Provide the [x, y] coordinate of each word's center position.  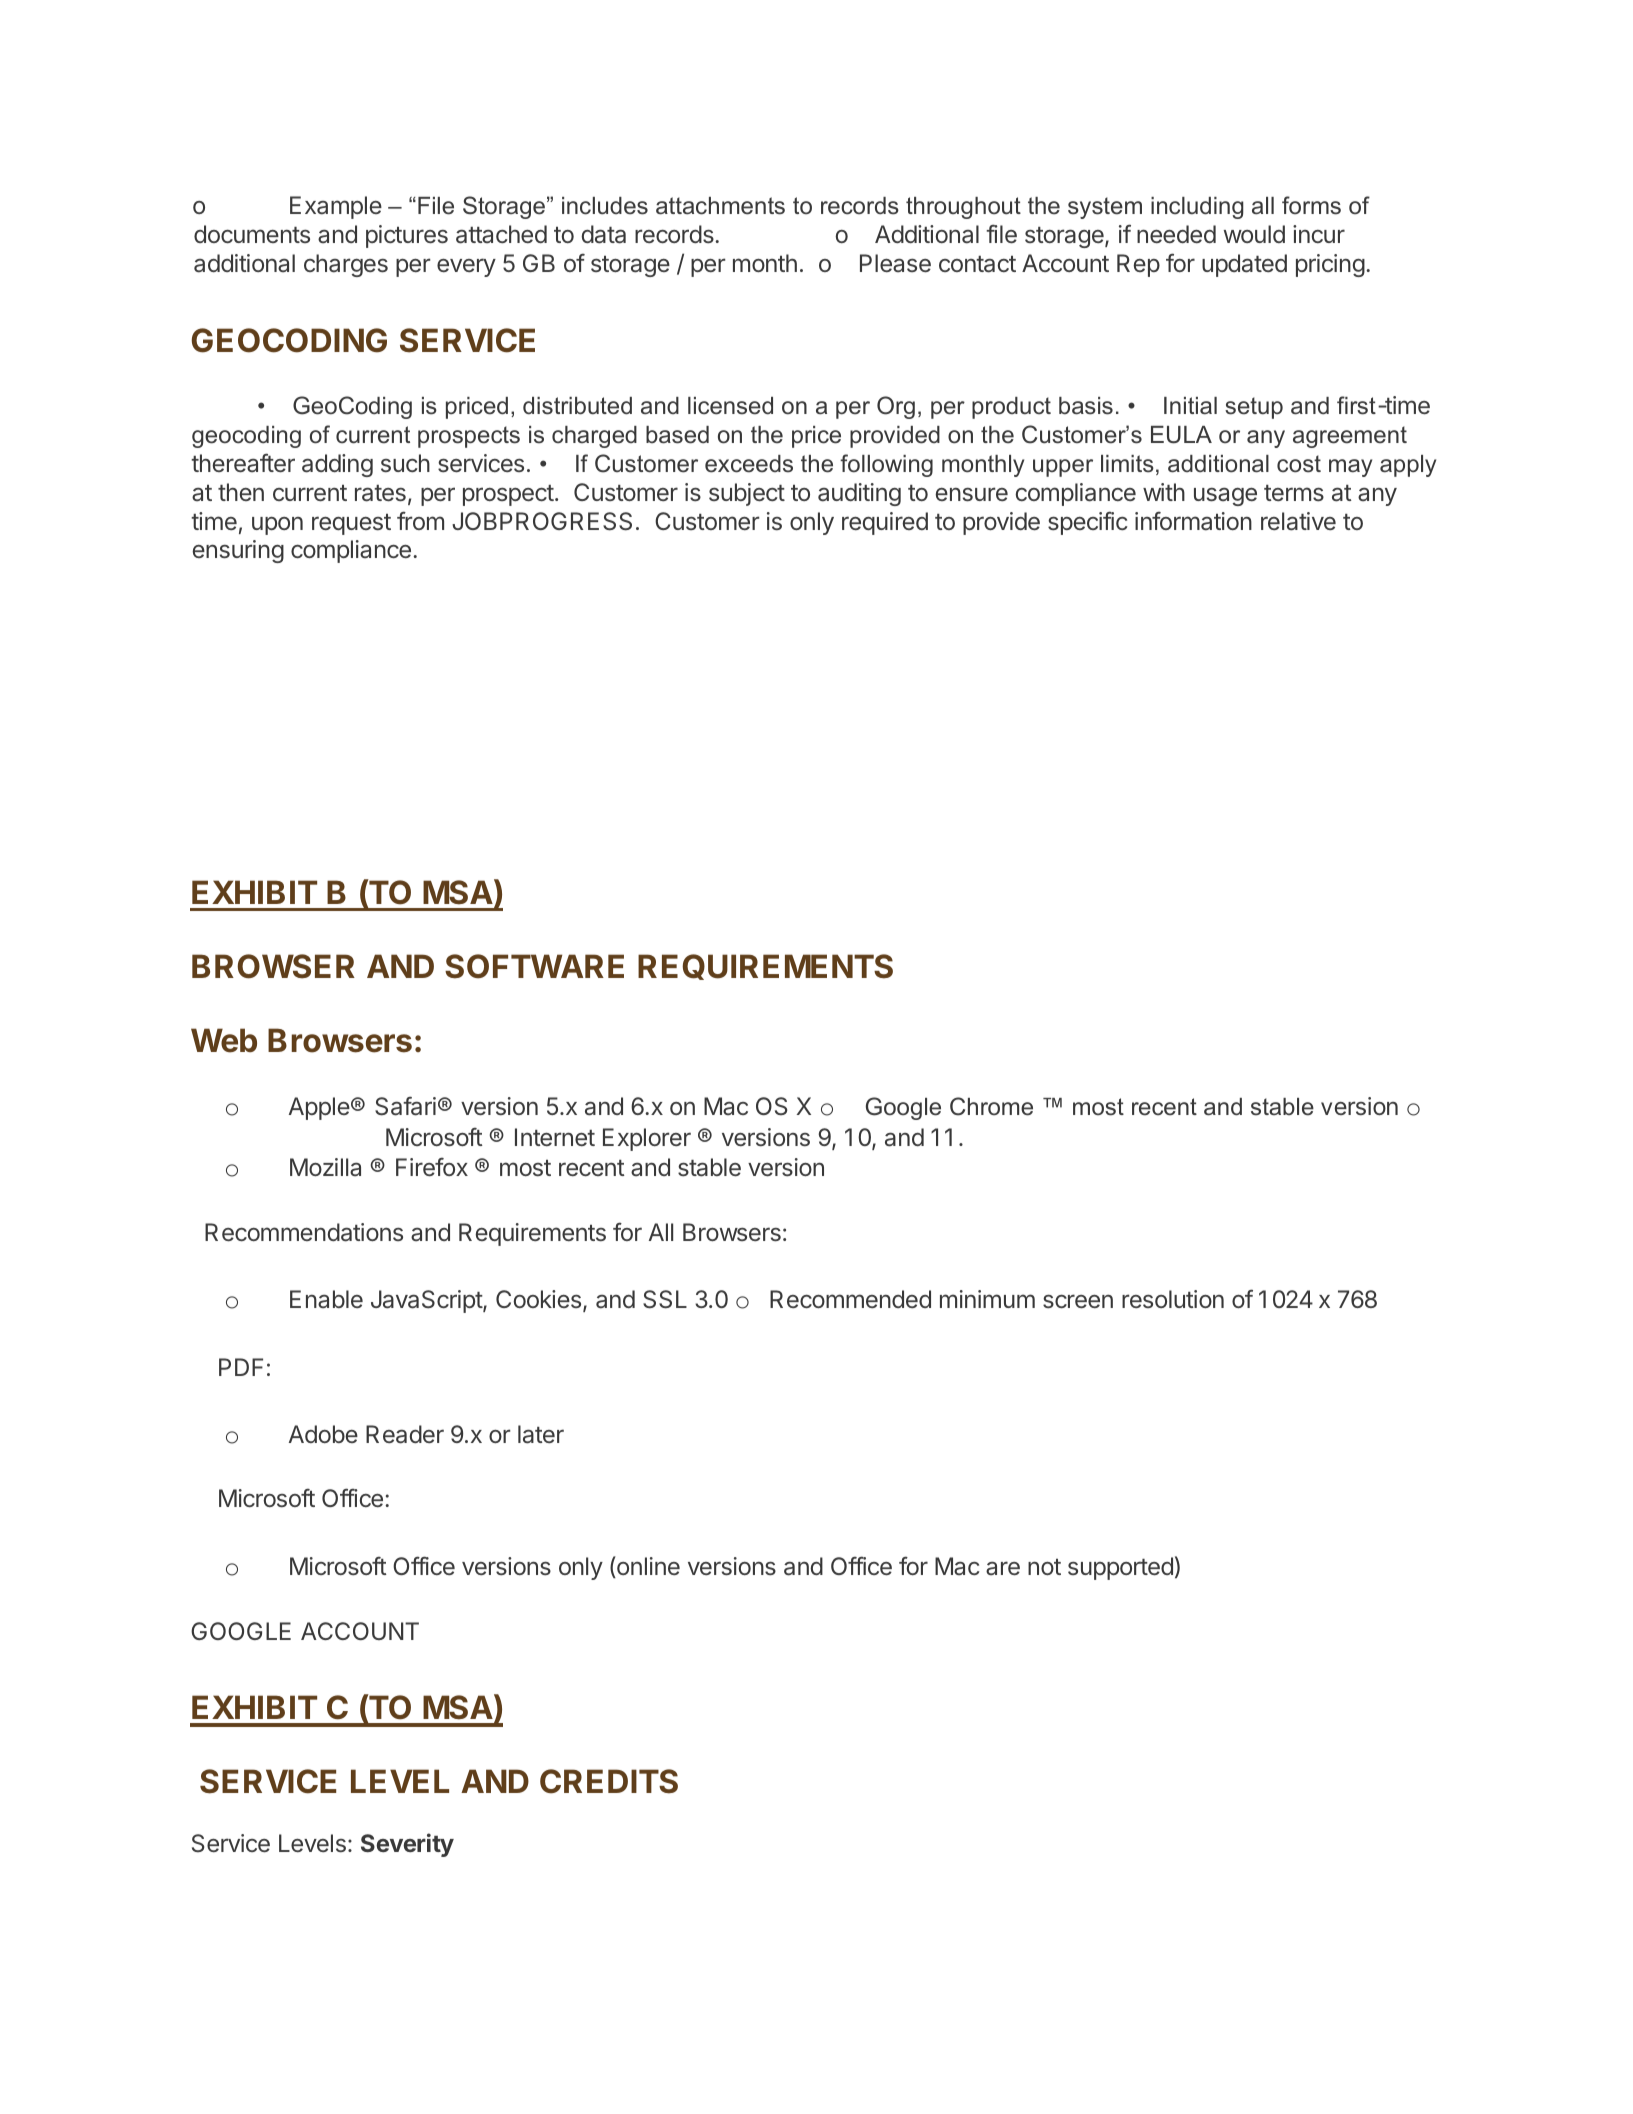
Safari [405, 1106]
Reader [405, 1434]
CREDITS [609, 1781]
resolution [1173, 1299]
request [351, 524]
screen [1078, 1301]
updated [1244, 265]
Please [895, 263]
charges [346, 265]
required [885, 523]
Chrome [991, 1106]
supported [1120, 1568]
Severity [407, 1845]
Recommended [850, 1299]
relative [1298, 521]
